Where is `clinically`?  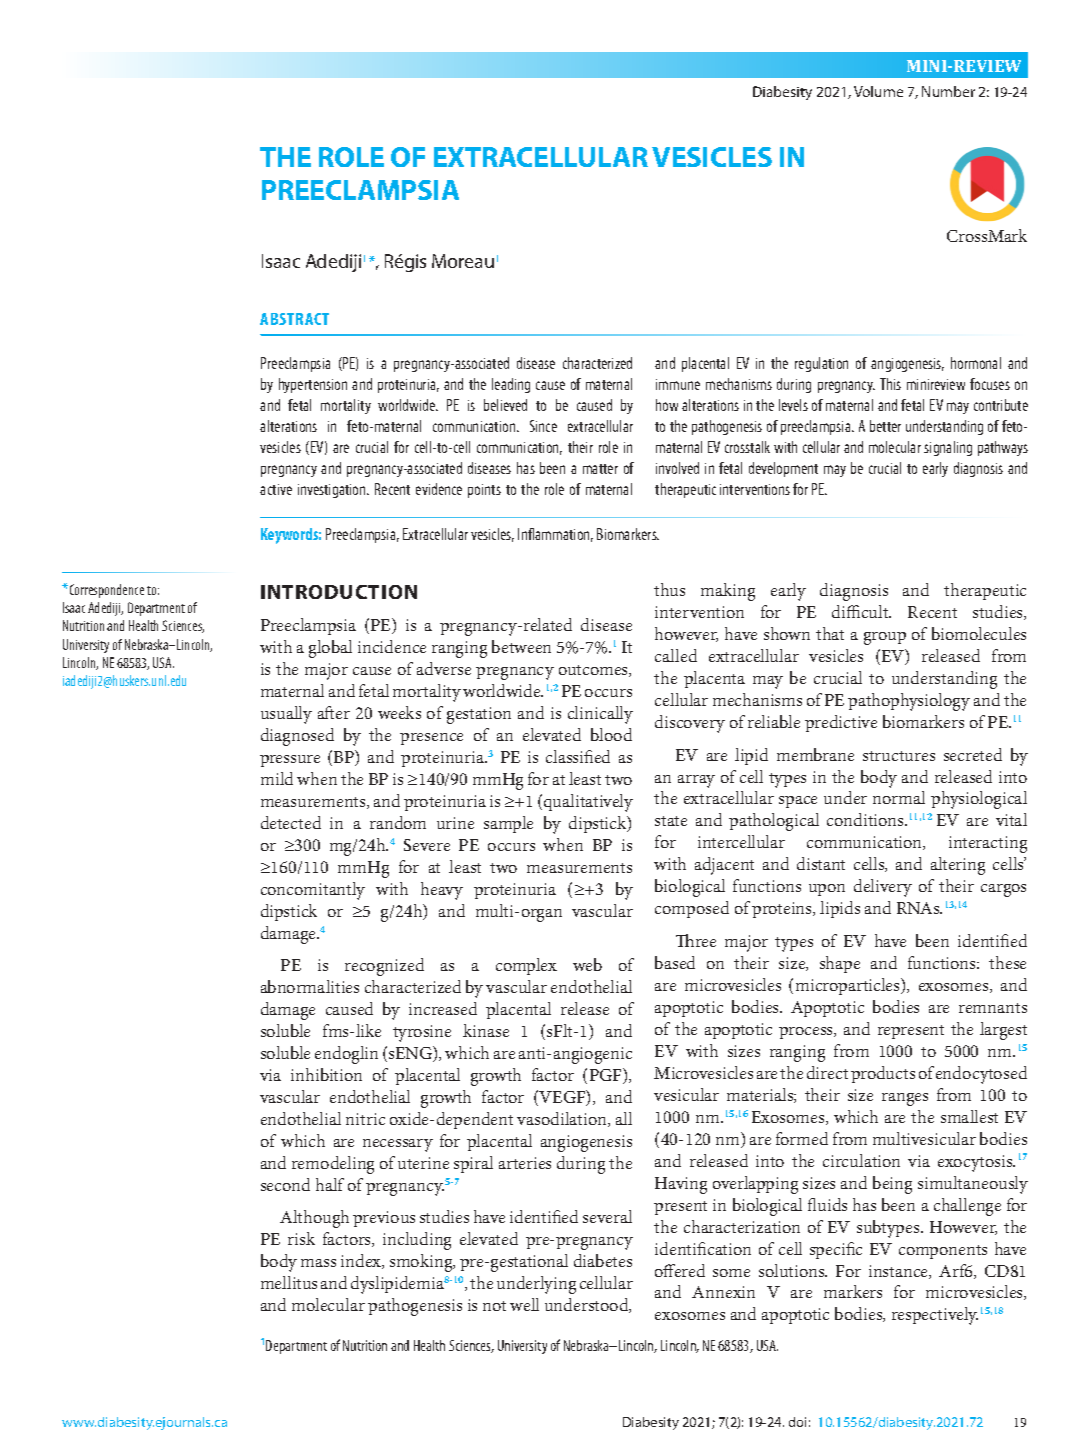 clinically is located at coordinates (600, 715).
